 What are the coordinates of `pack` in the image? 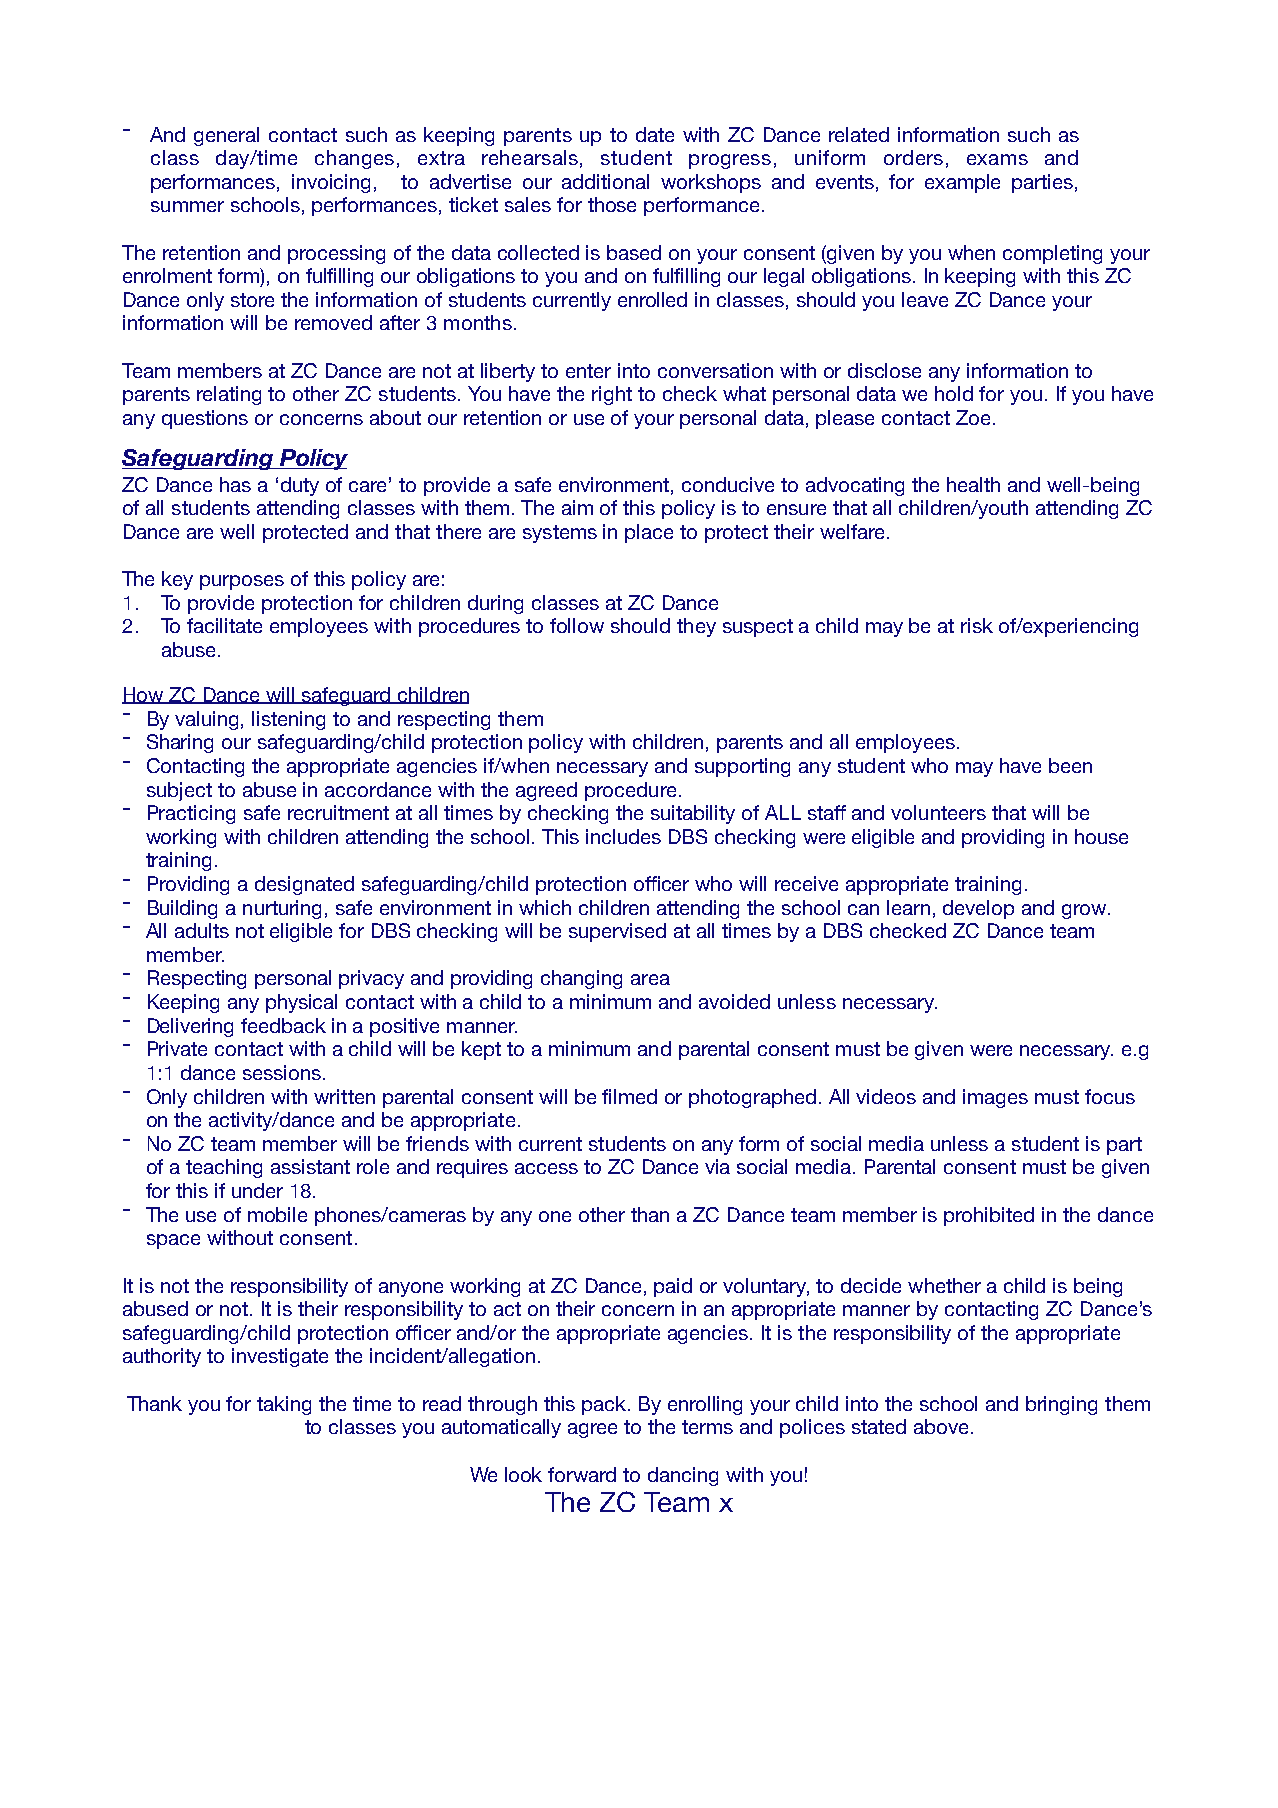 It's located at (605, 1405).
